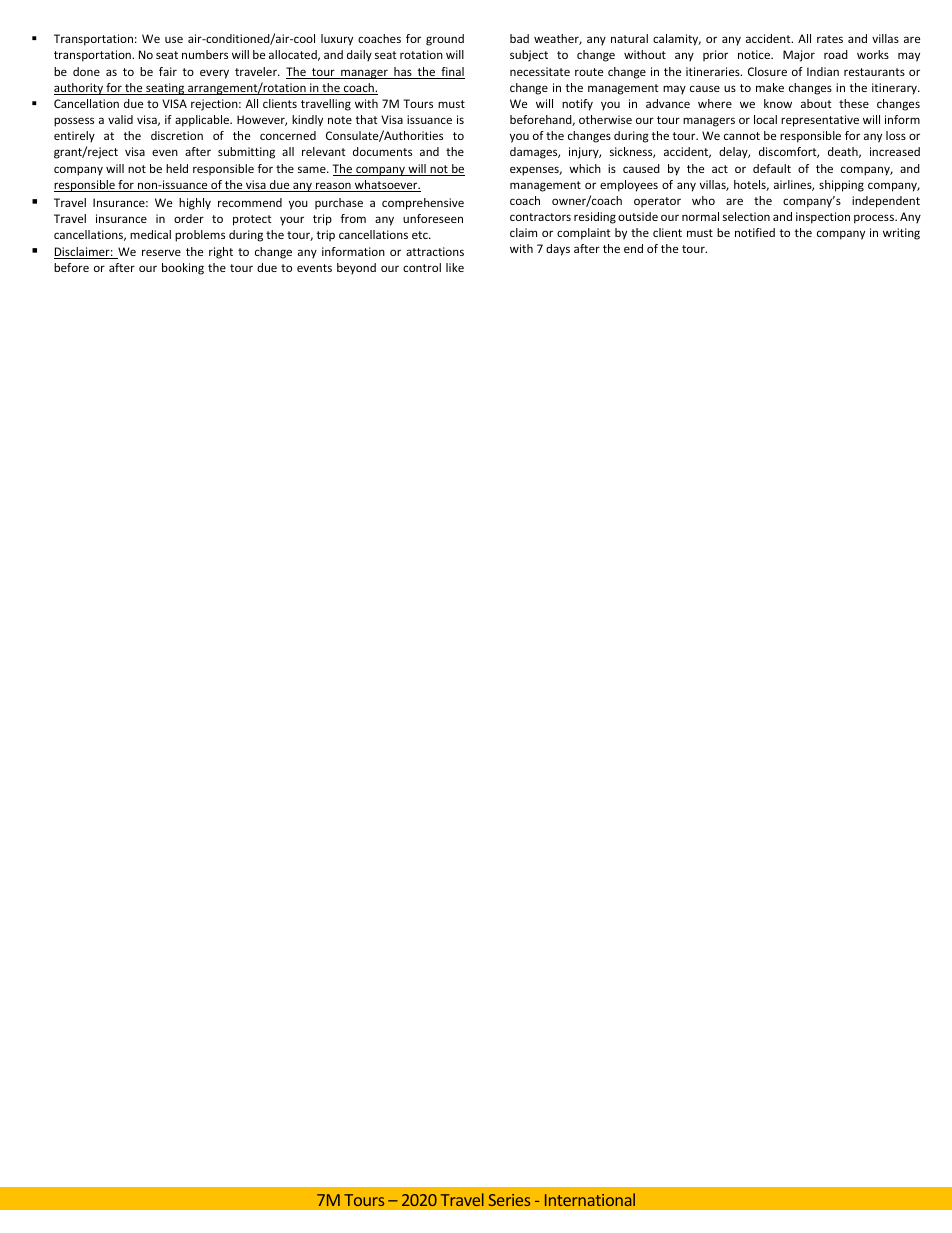 This screenshot has width=952, height=1233. What do you see at coordinates (356, 268) in the screenshot?
I see `beyond` at bounding box center [356, 268].
